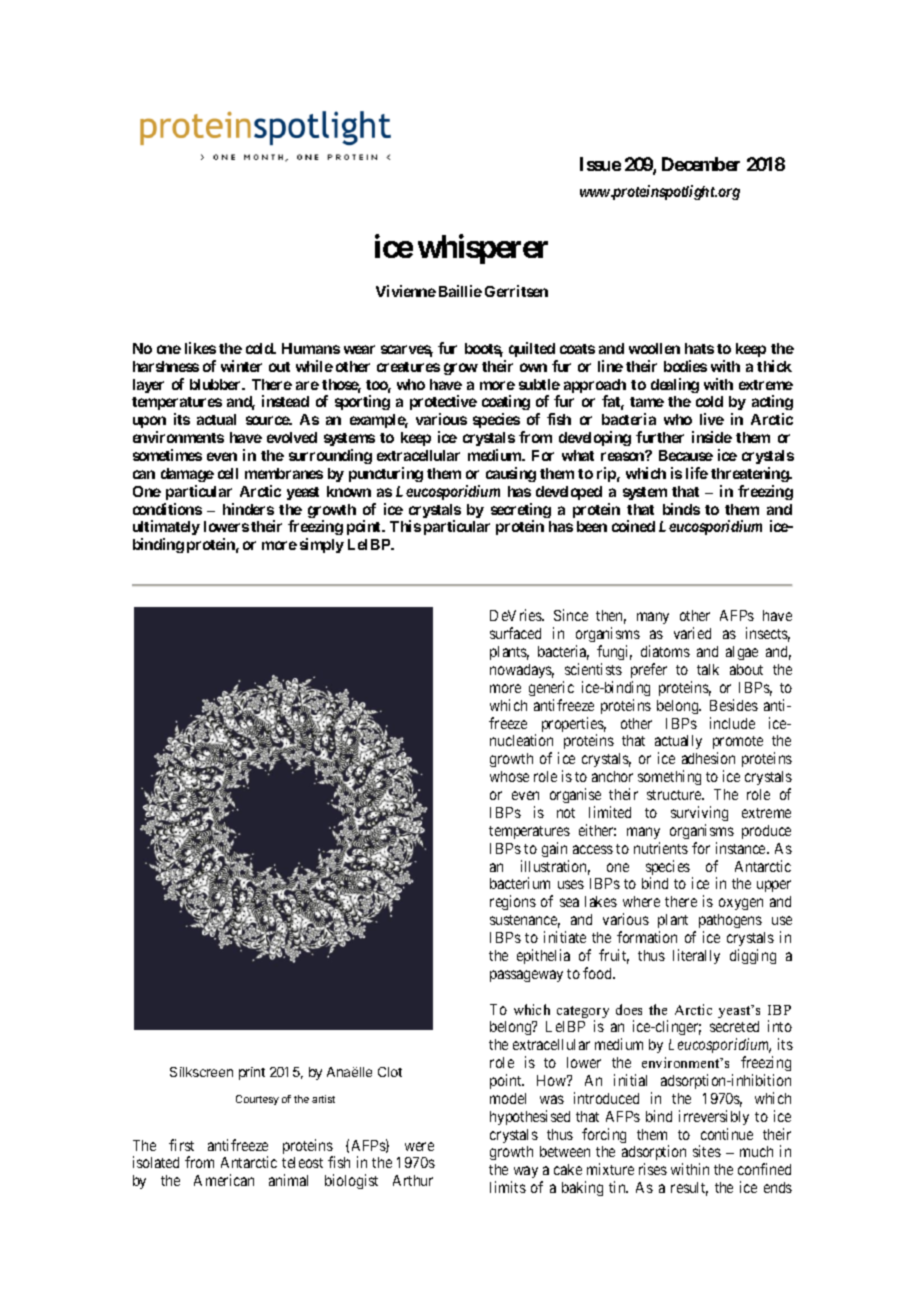 Image resolution: width=924 pixels, height=1308 pixels. I want to click on surviving, so click(699, 813).
